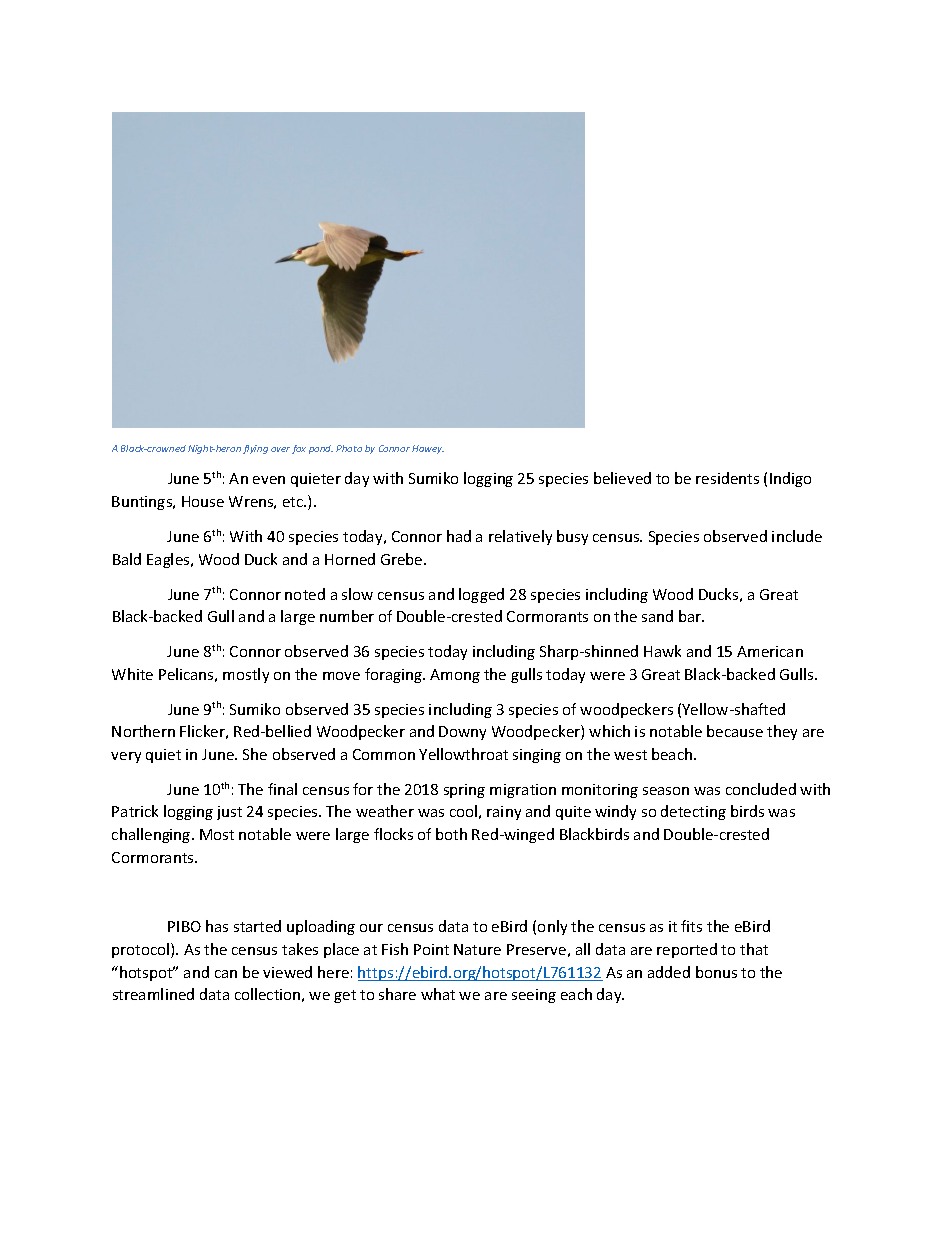 The height and width of the screenshot is (1233, 952). Describe the element at coordinates (132, 674) in the screenshot. I see `White` at that location.
